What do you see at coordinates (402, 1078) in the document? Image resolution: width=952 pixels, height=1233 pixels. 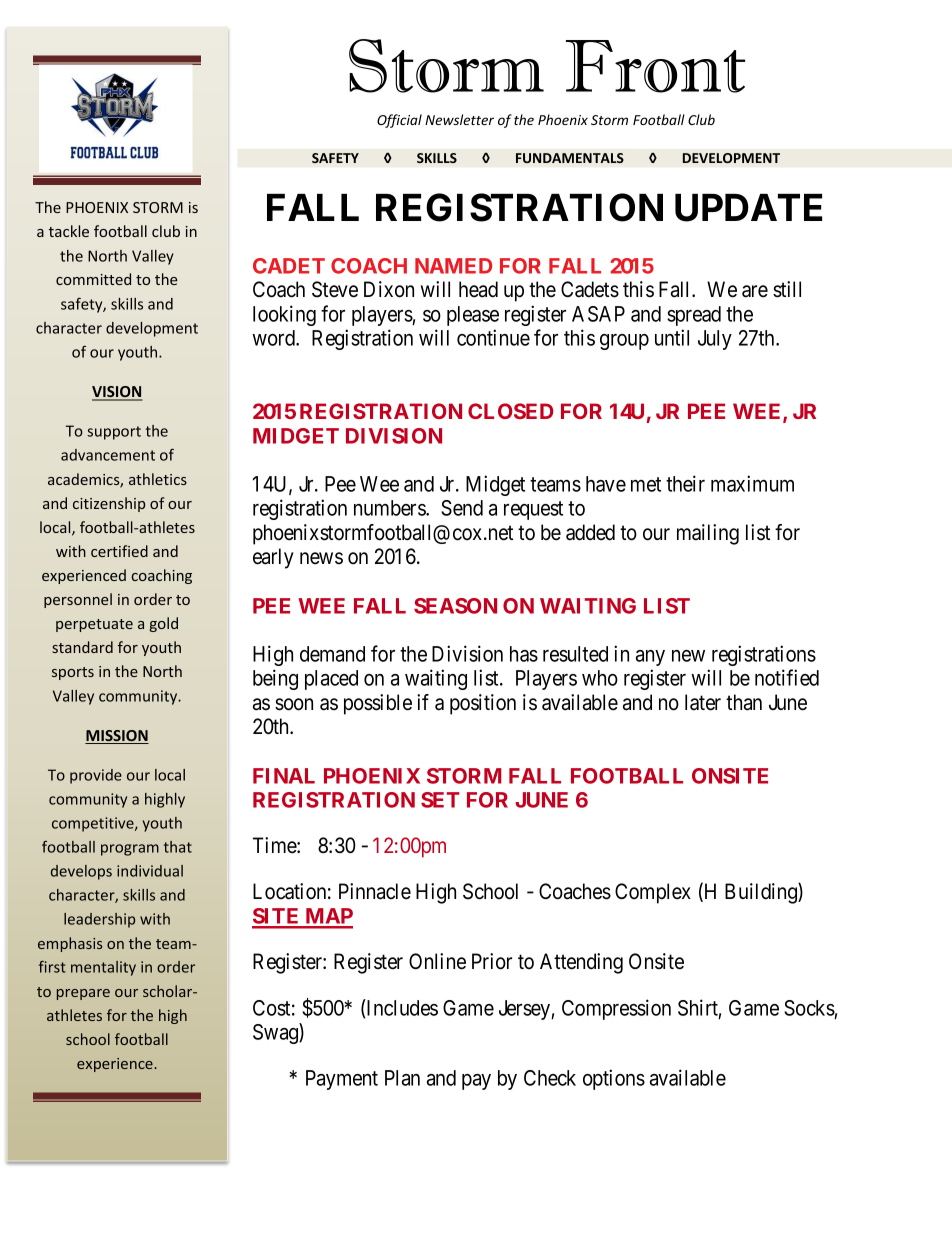 I see `Plan` at bounding box center [402, 1078].
